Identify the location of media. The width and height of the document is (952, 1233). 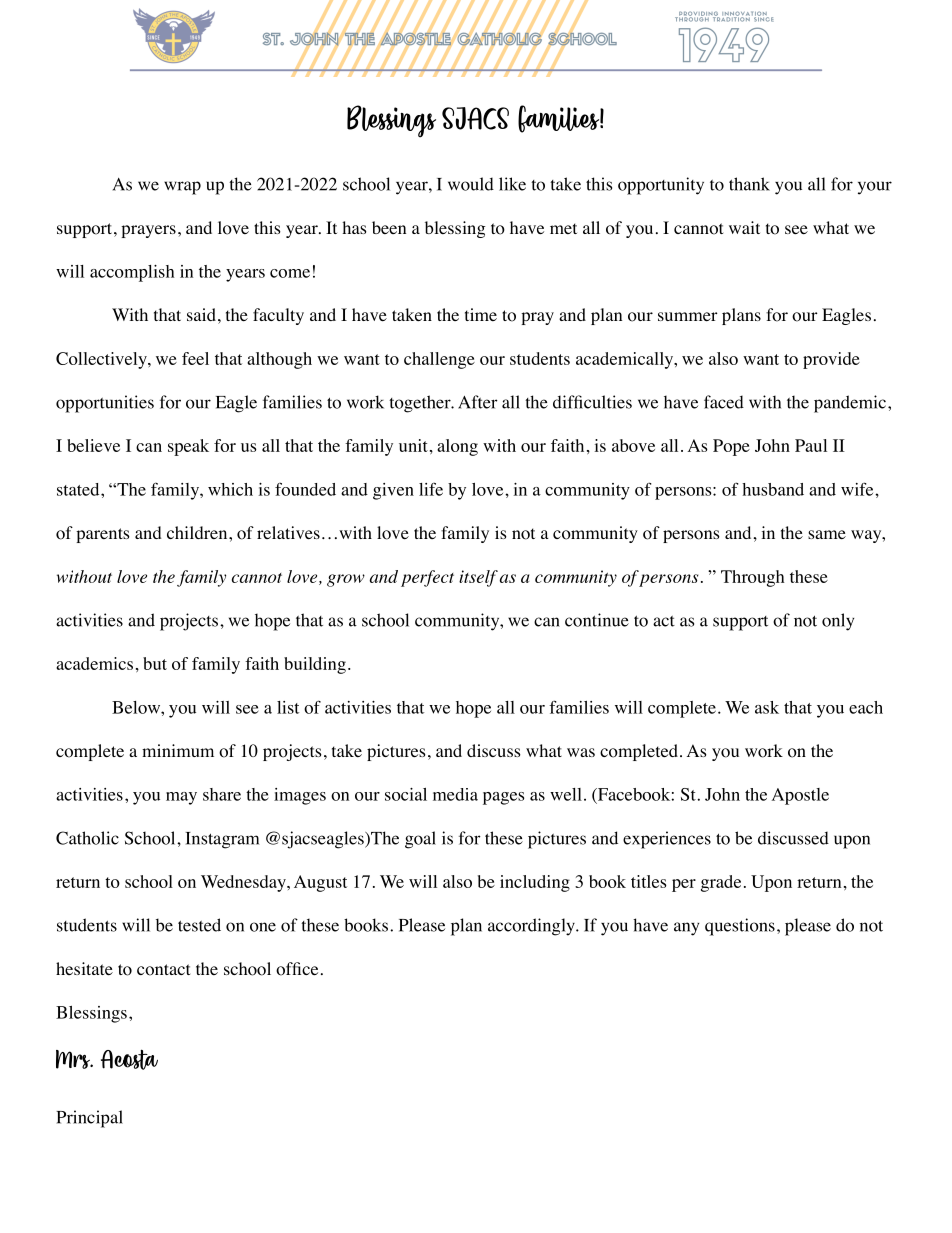
(455, 794).
